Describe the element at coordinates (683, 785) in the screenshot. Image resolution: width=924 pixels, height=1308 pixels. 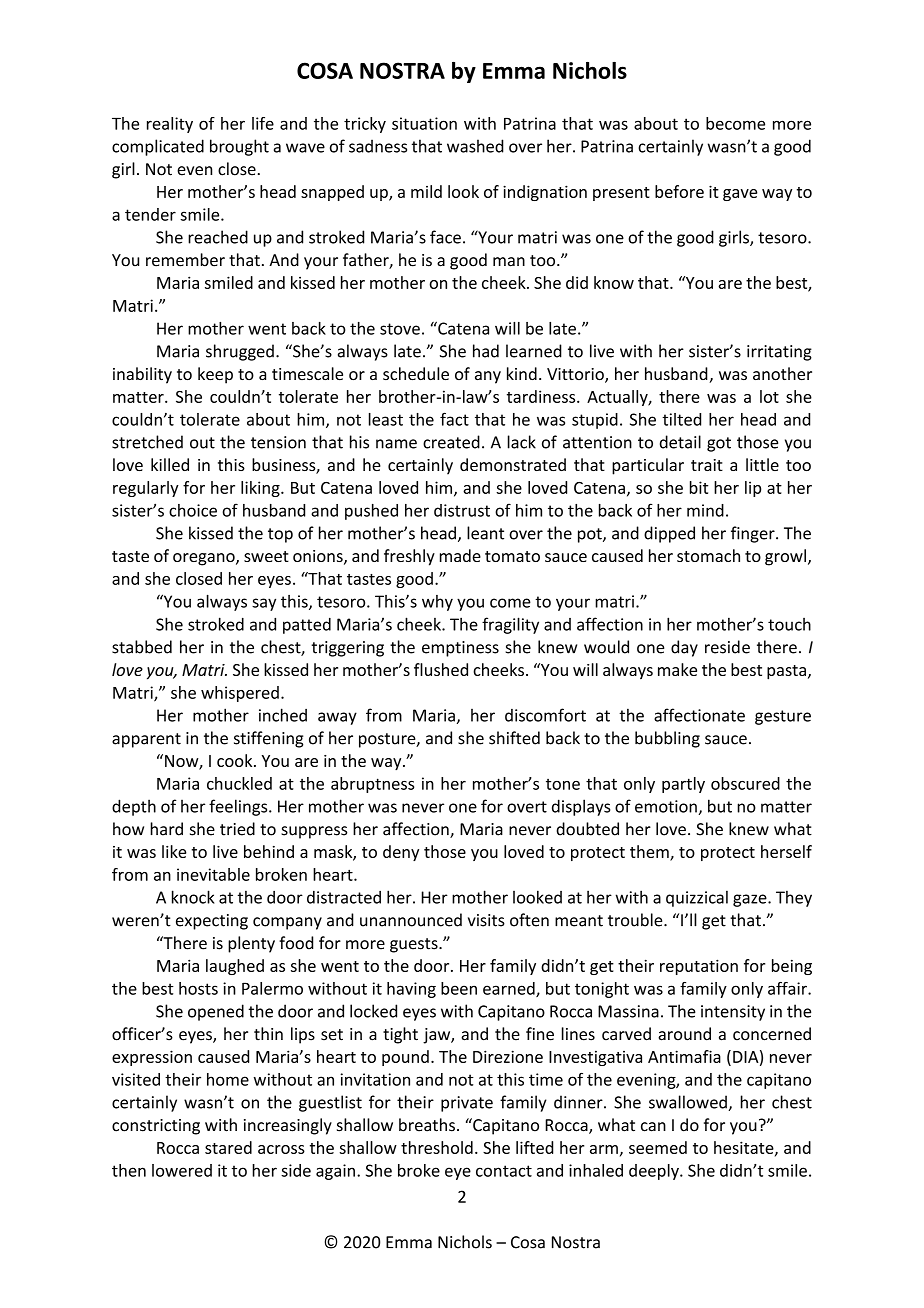
I see `partly` at that location.
